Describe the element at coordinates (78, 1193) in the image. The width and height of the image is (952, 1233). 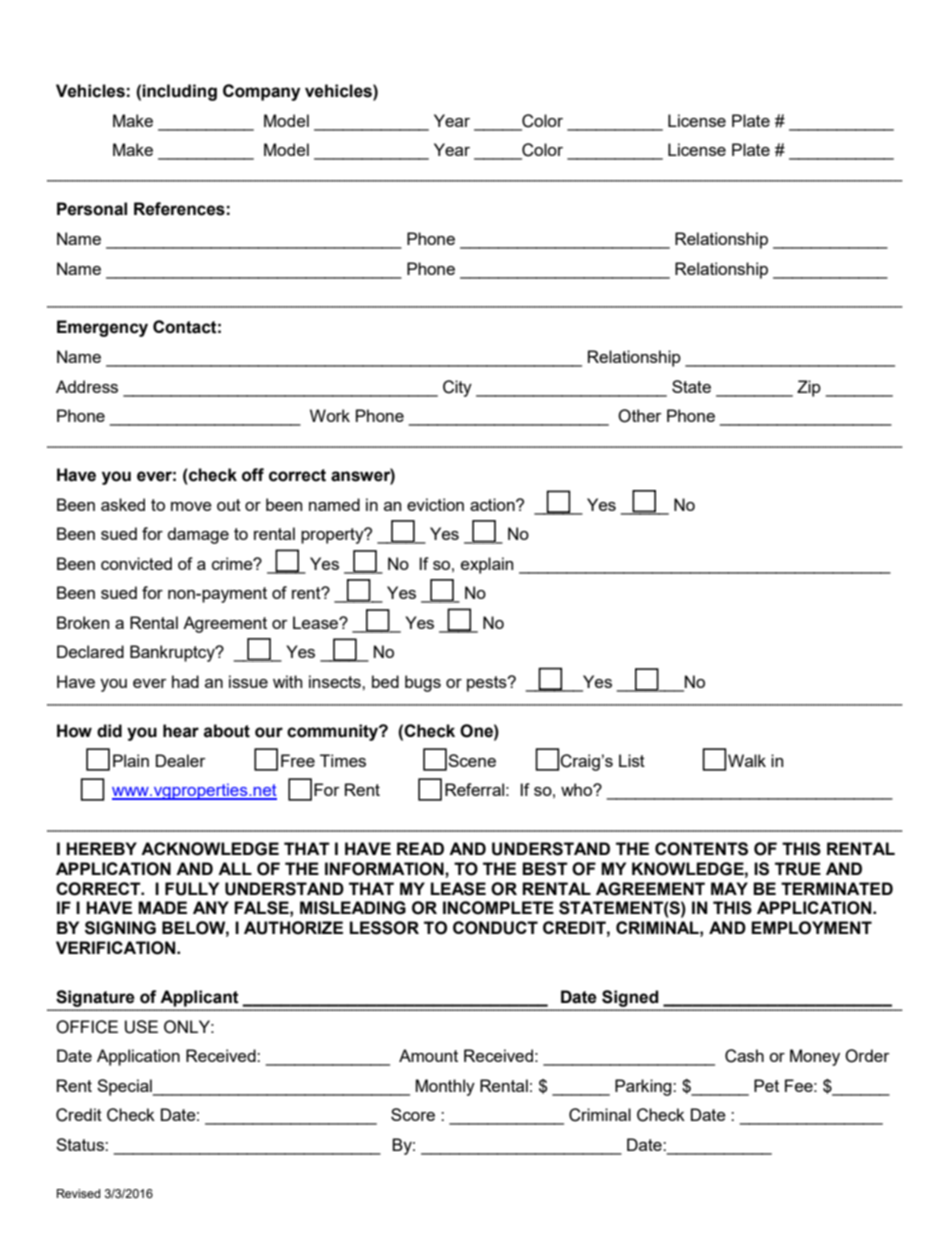
I see `Revised` at that location.
